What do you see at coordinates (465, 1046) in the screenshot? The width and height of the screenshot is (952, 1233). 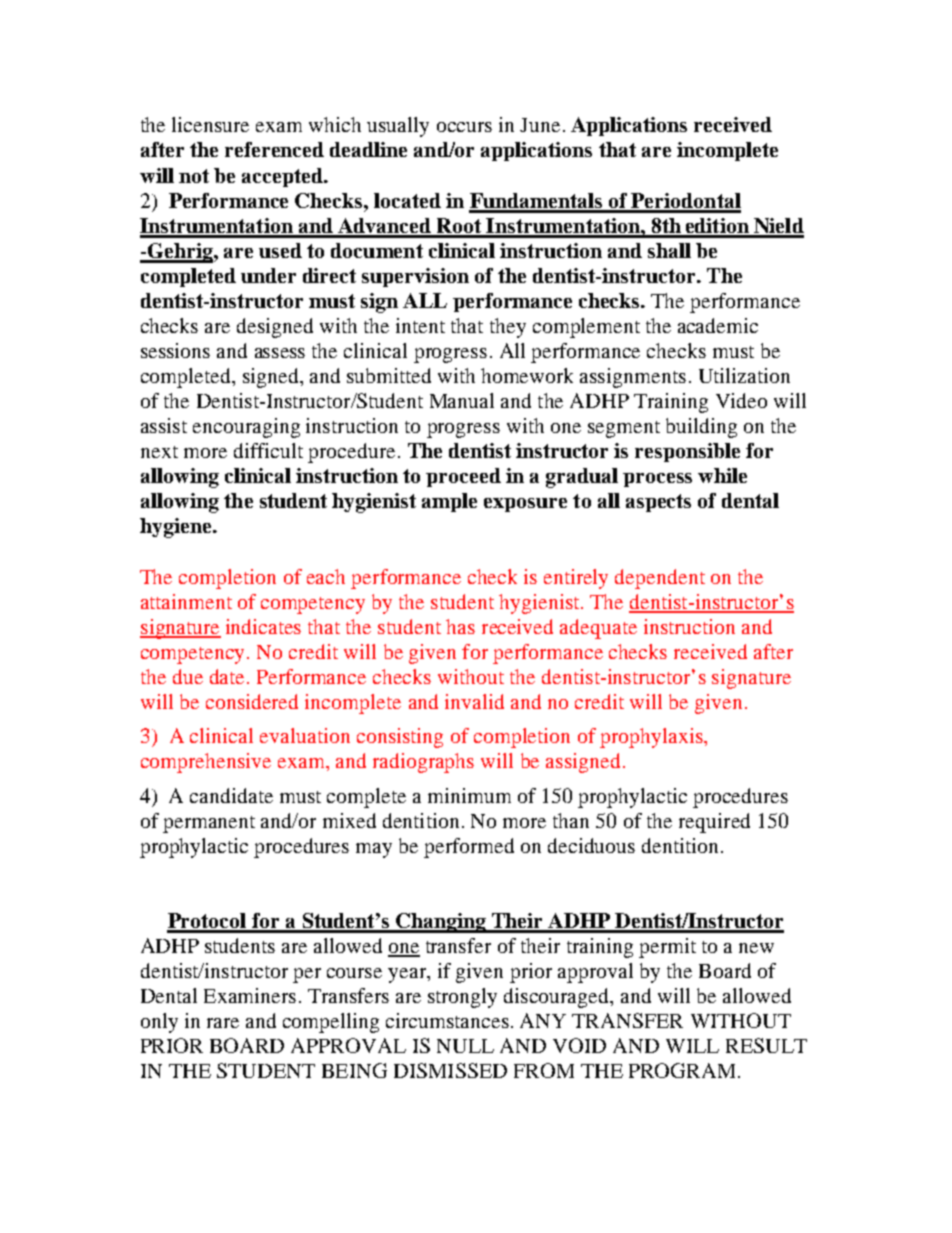 I see `NULL` at bounding box center [465, 1046].
